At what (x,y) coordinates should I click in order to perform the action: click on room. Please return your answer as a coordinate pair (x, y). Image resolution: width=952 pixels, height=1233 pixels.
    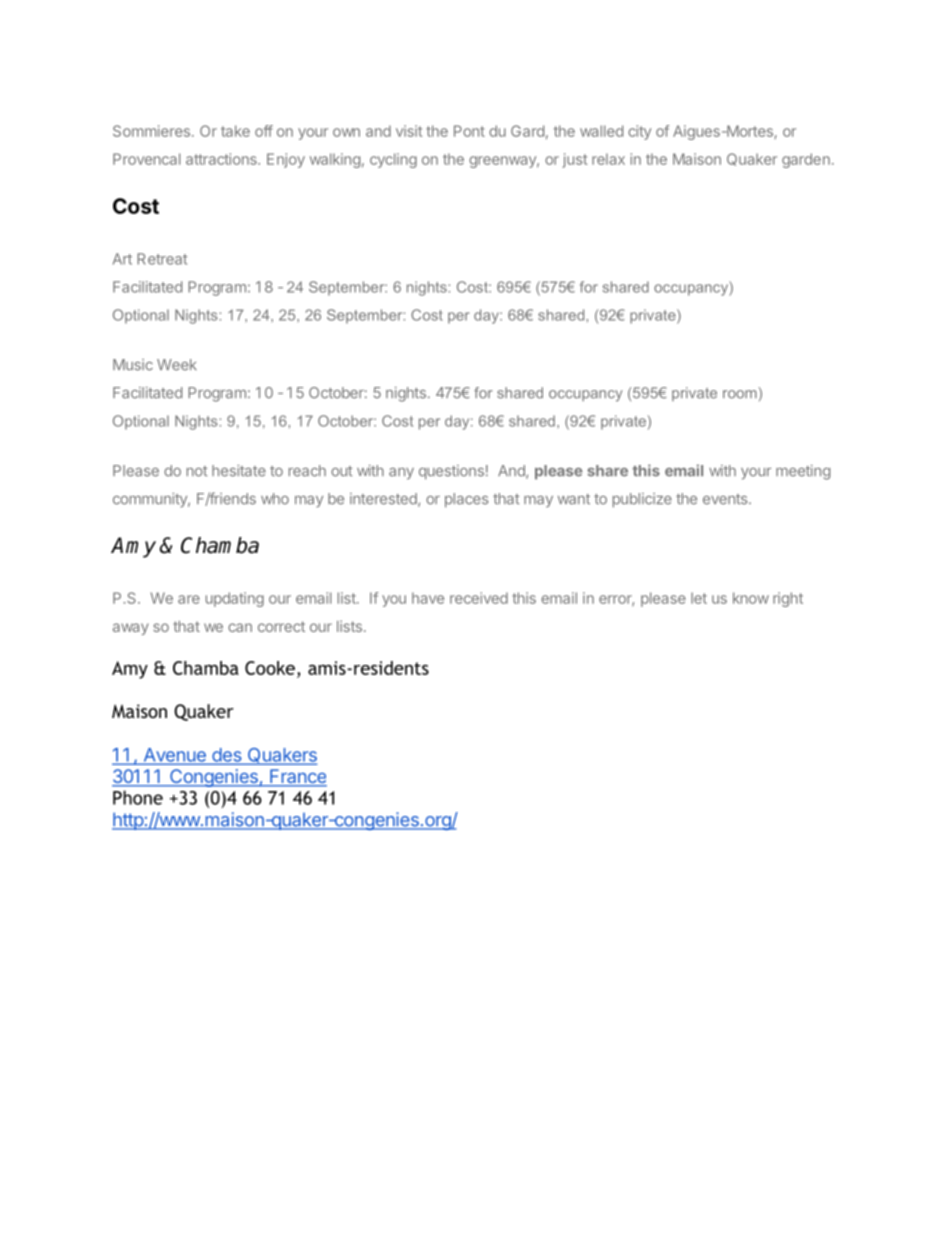
    Looking at the image, I should click on (740, 394).
